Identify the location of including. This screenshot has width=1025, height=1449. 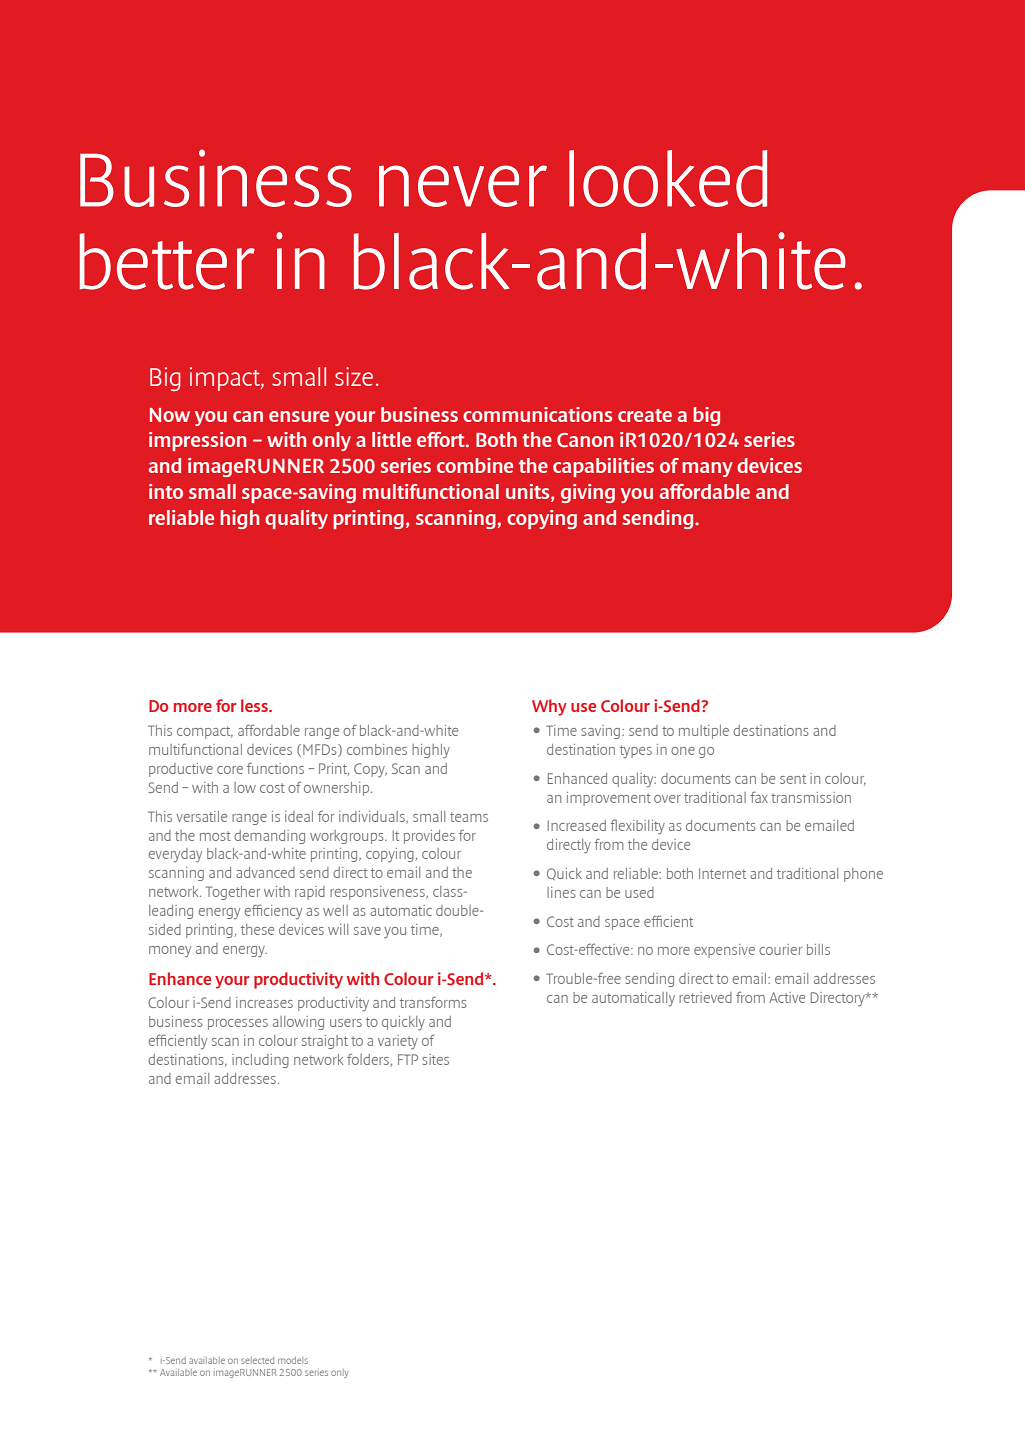
(260, 1061).
